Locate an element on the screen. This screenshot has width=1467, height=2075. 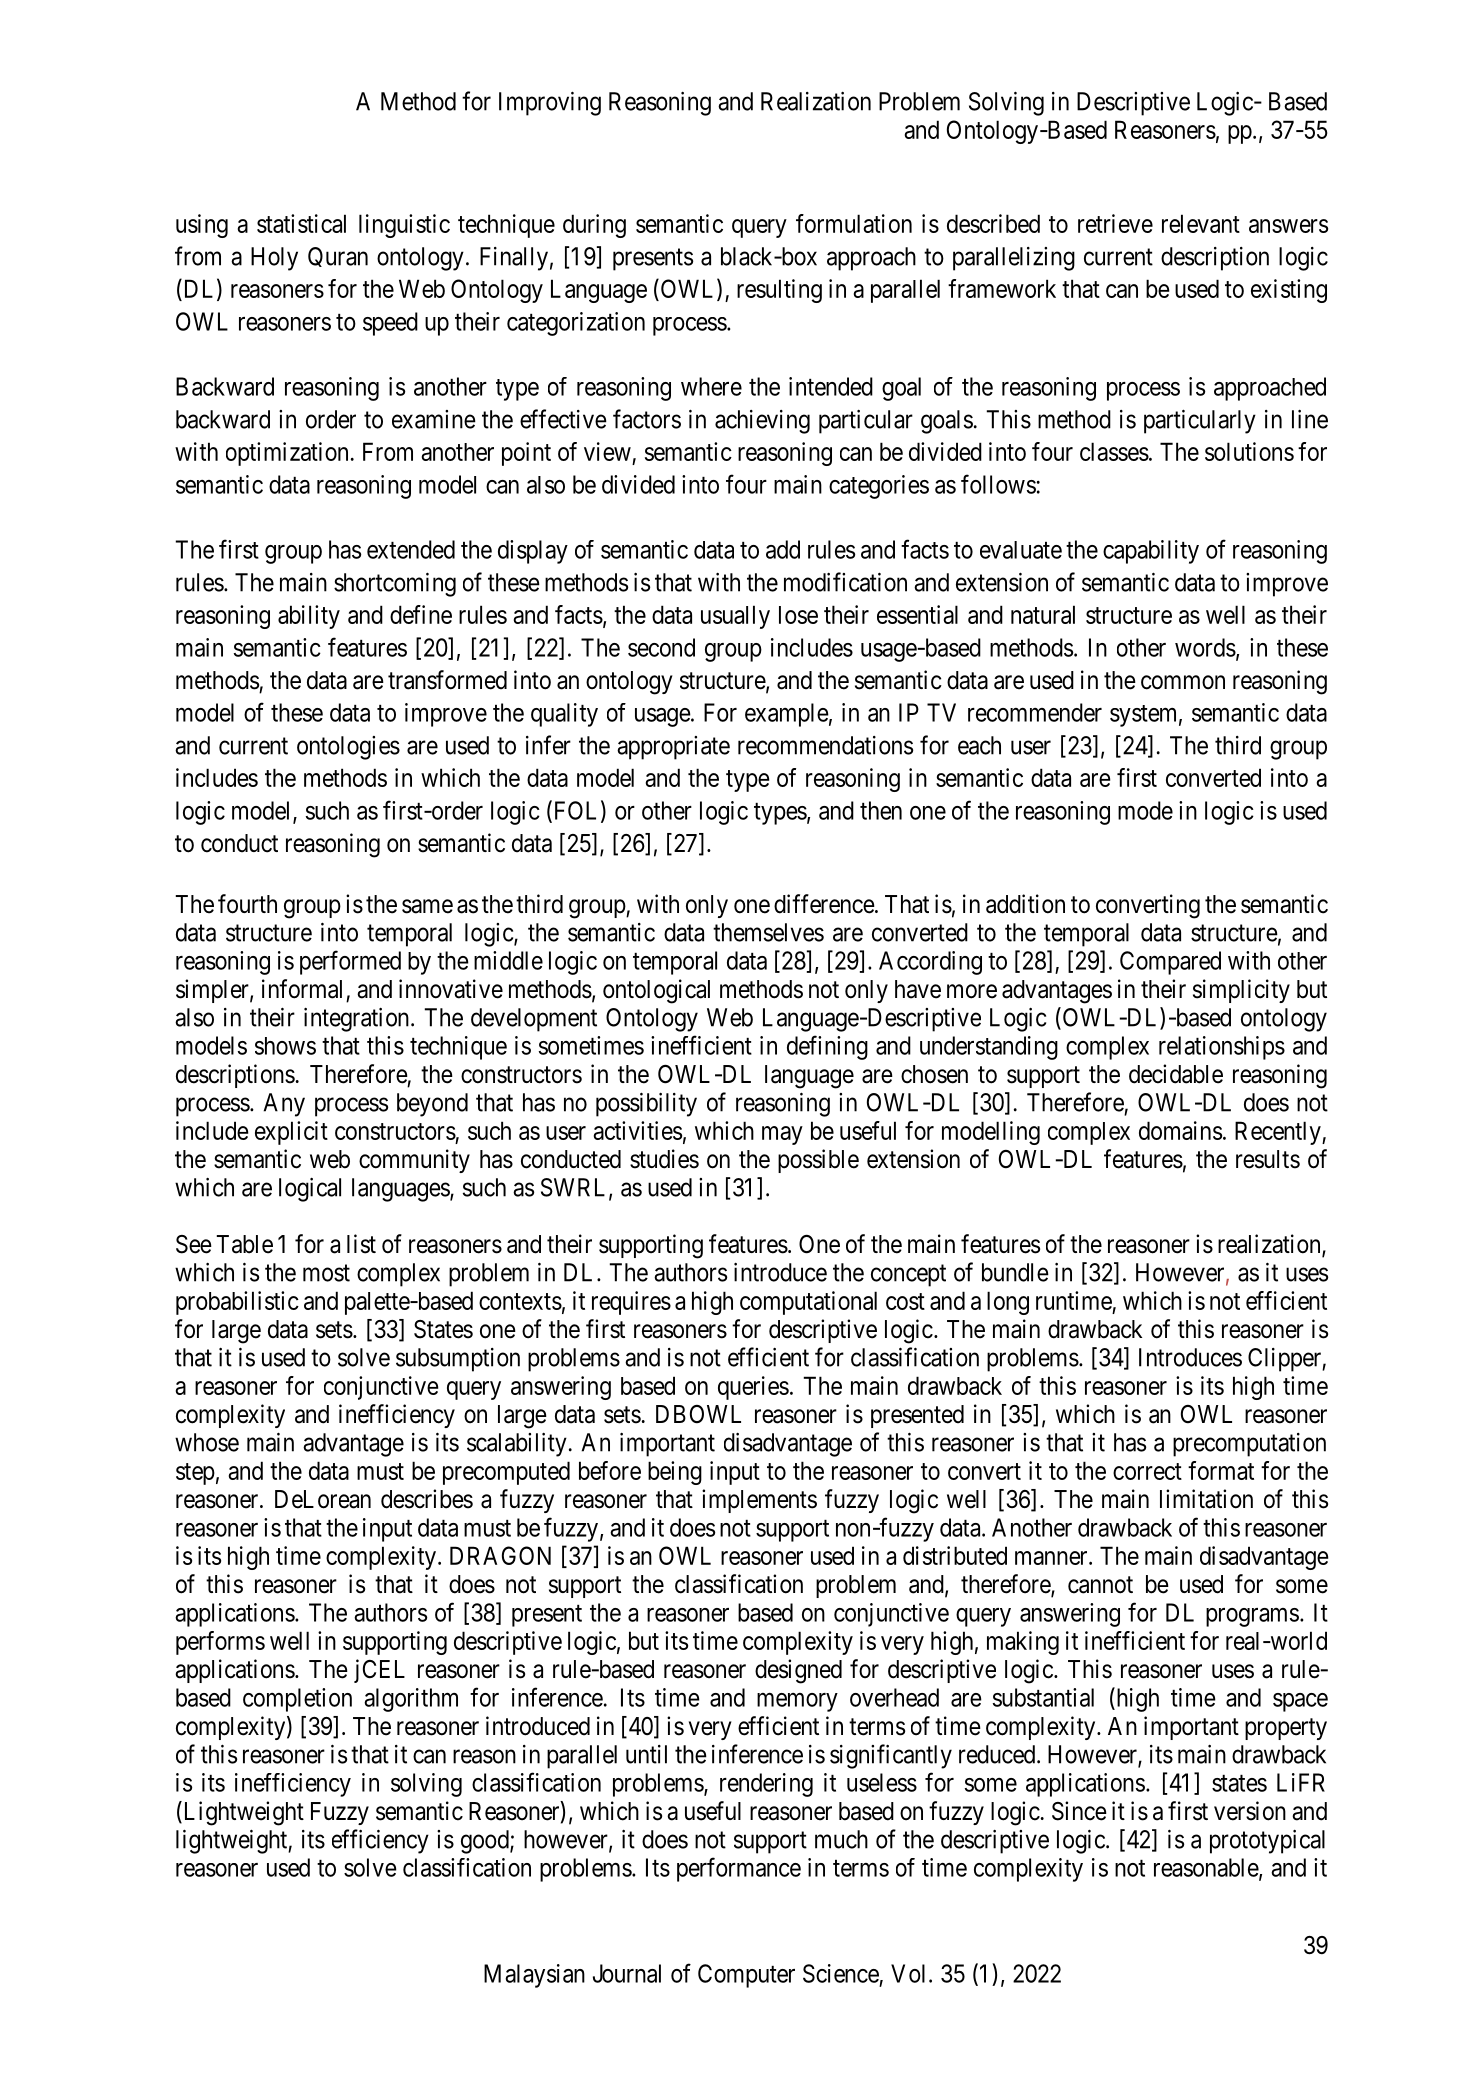
relevant is located at coordinates (1201, 223).
